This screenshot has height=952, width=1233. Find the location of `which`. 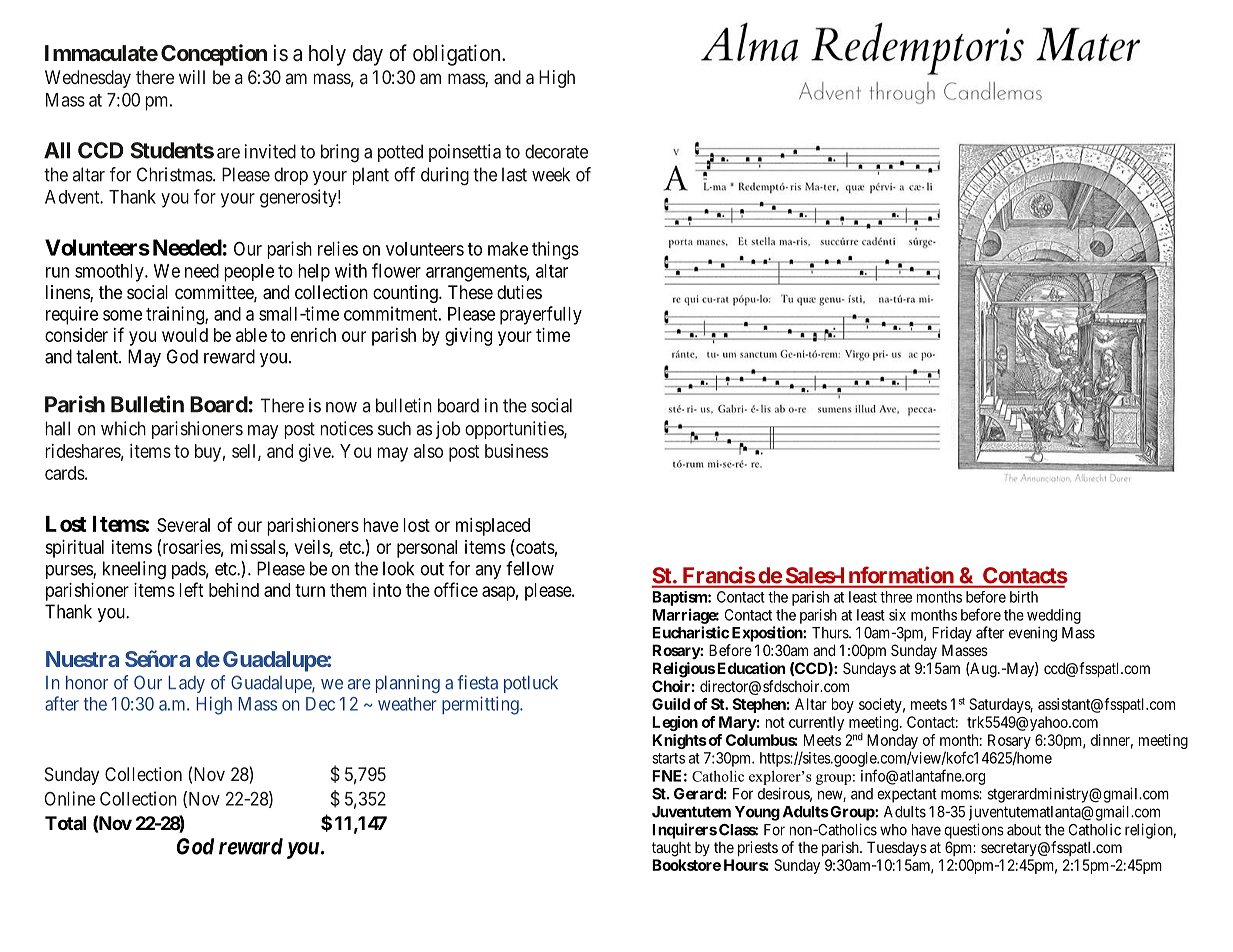

which is located at coordinates (123, 428).
